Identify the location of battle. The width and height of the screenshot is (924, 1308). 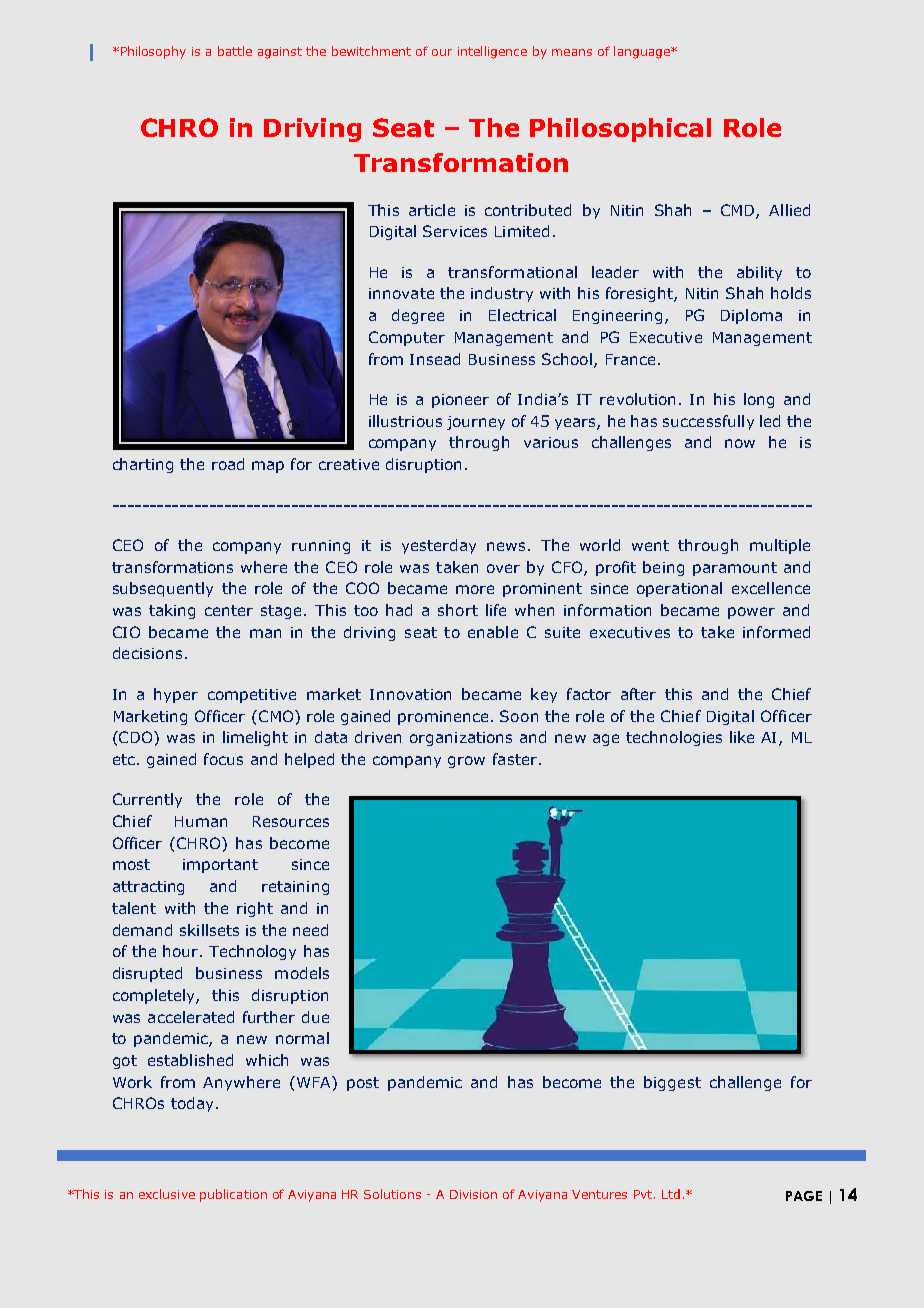
(235, 51).
